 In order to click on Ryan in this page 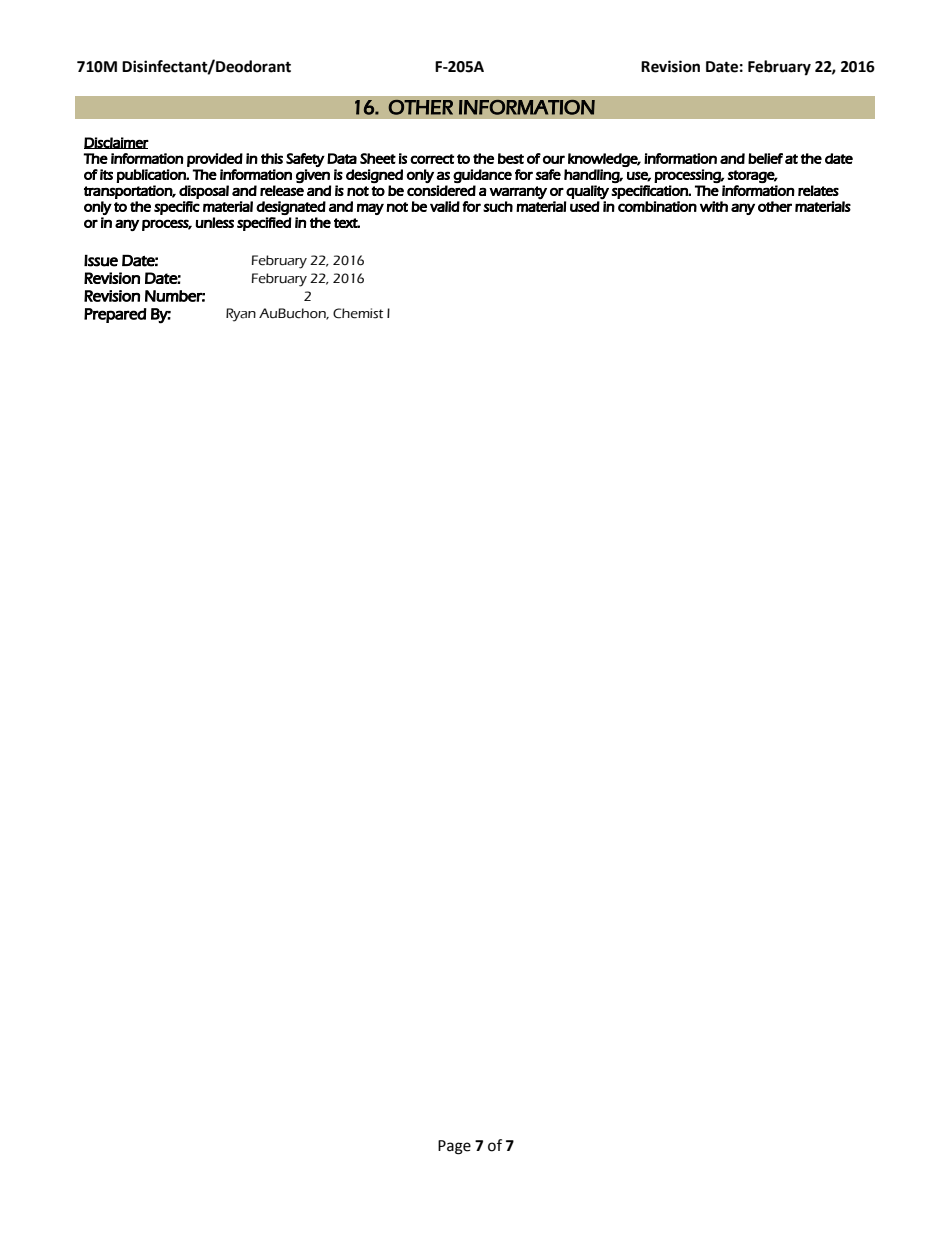, I will do `click(241, 315)`.
